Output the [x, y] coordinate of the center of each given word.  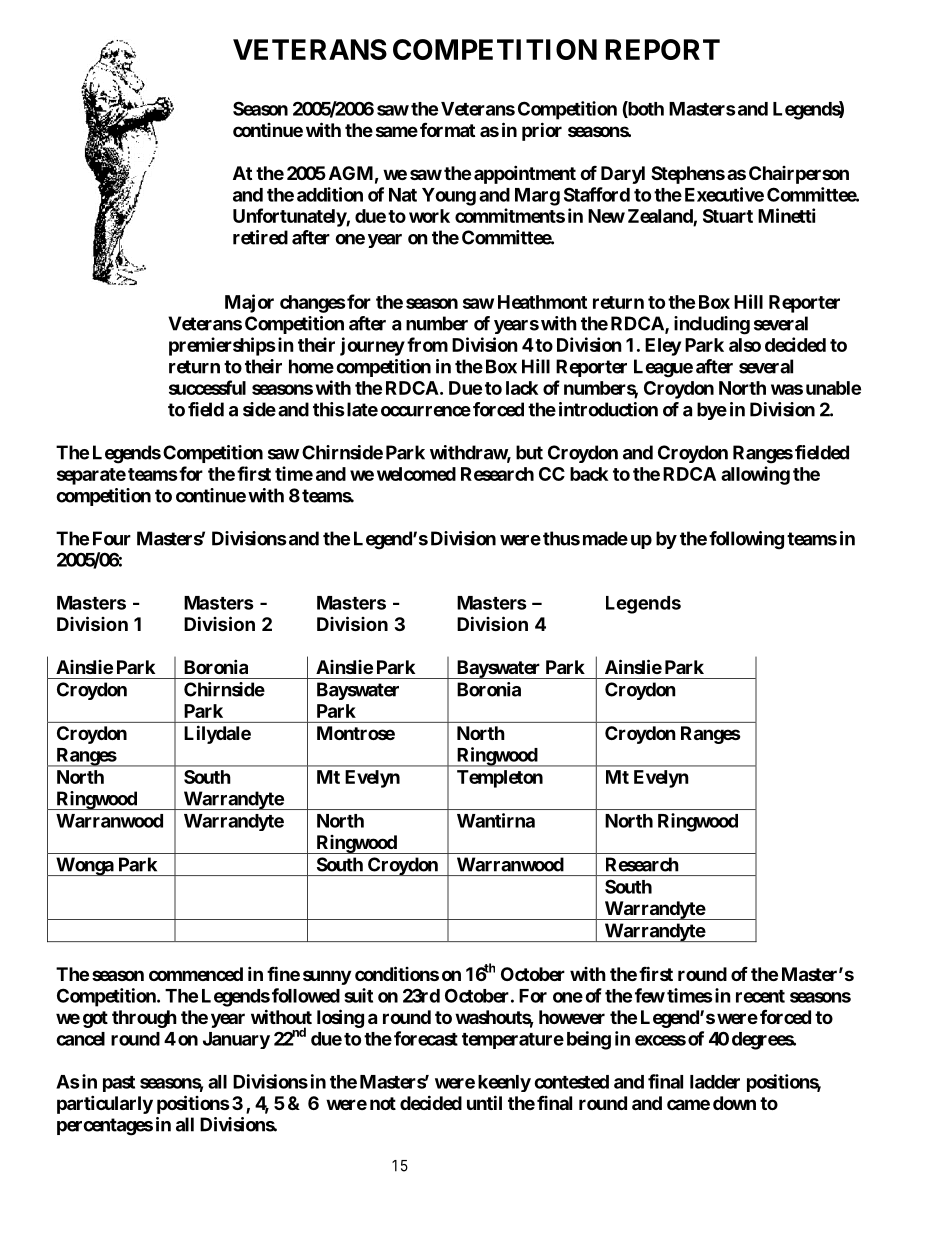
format [447, 129]
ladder [715, 1082]
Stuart [728, 216]
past [119, 1084]
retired [260, 237]
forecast [426, 1038]
